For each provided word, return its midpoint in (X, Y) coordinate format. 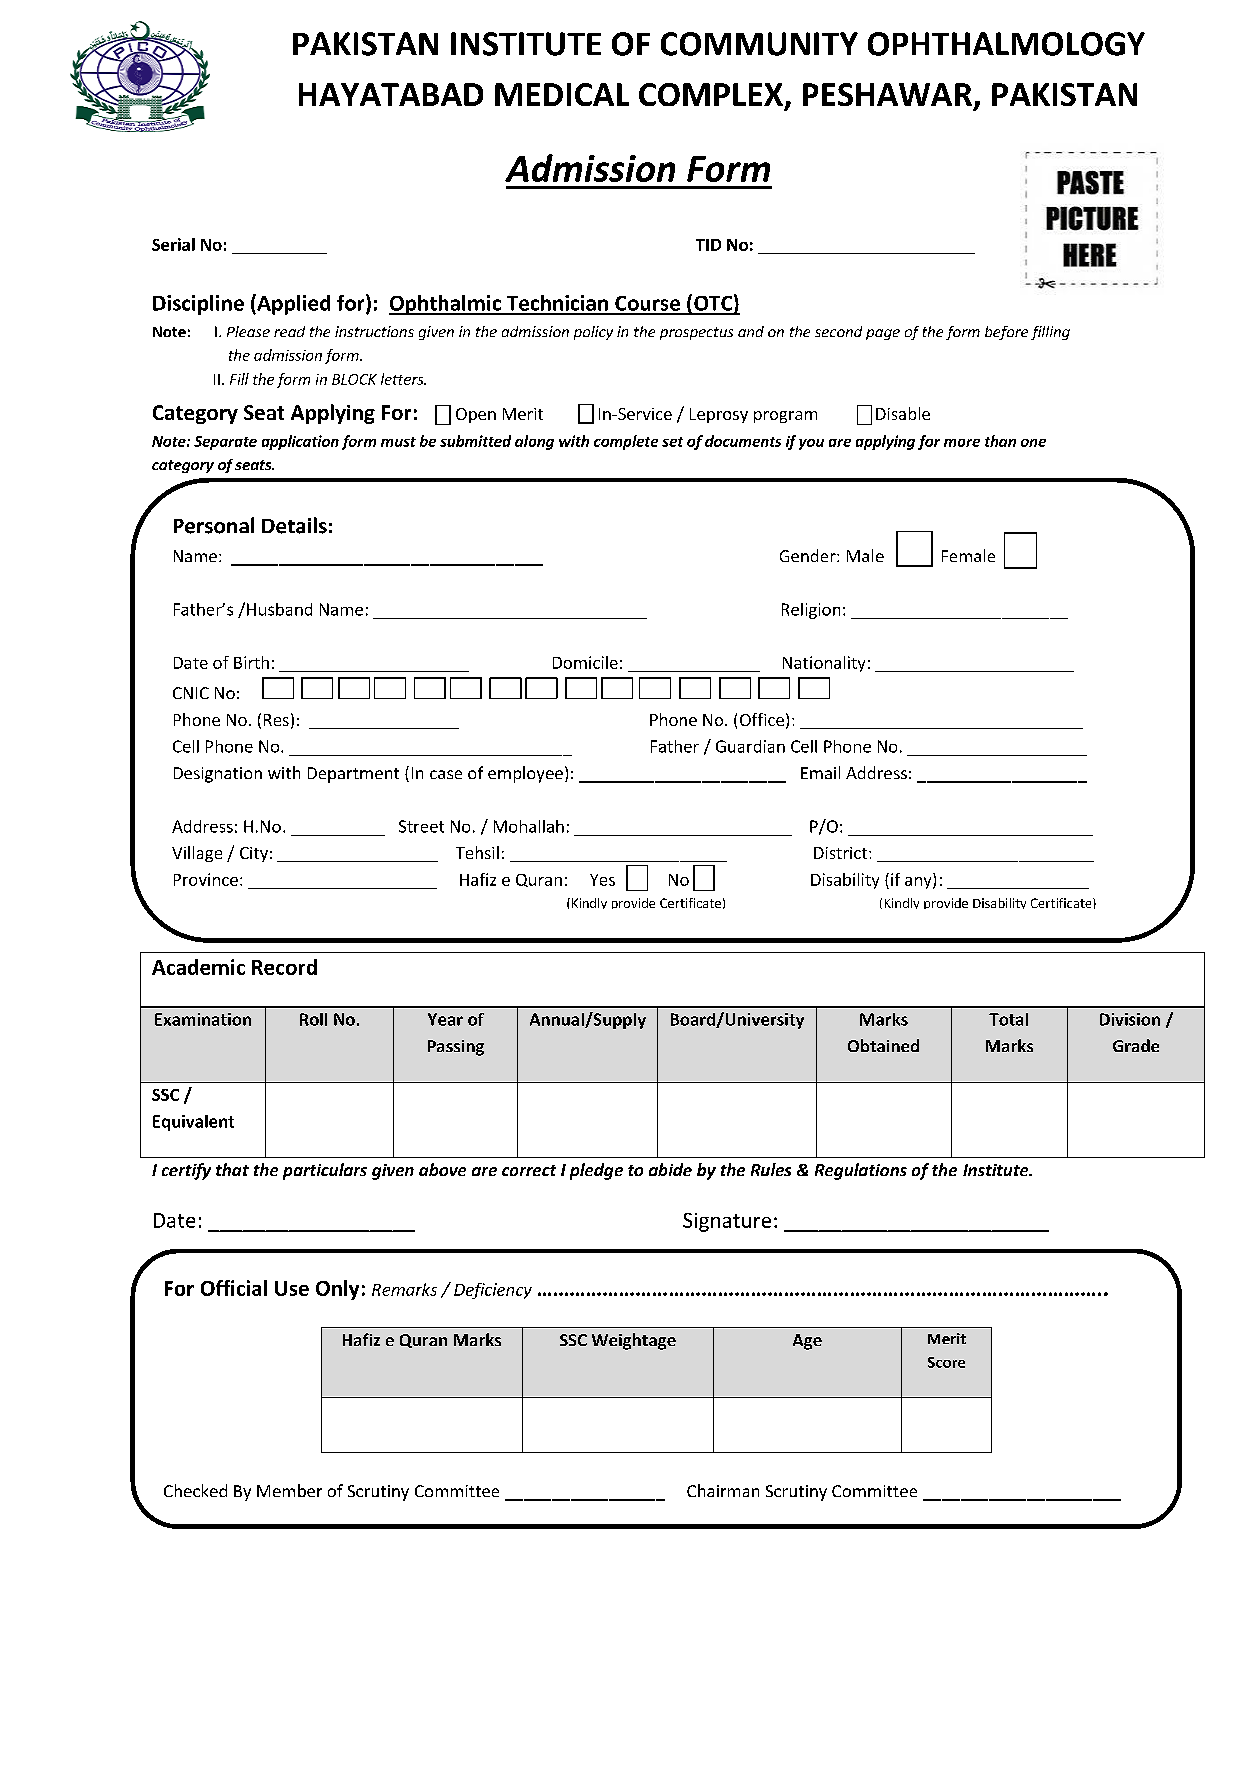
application (300, 442)
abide (670, 1169)
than (1000, 441)
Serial (173, 244)
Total (1008, 1019)
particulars (325, 1171)
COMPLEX (711, 94)
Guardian (750, 746)
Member (289, 1490)
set (672, 442)
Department (353, 775)
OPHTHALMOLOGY (1006, 44)
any (919, 883)
